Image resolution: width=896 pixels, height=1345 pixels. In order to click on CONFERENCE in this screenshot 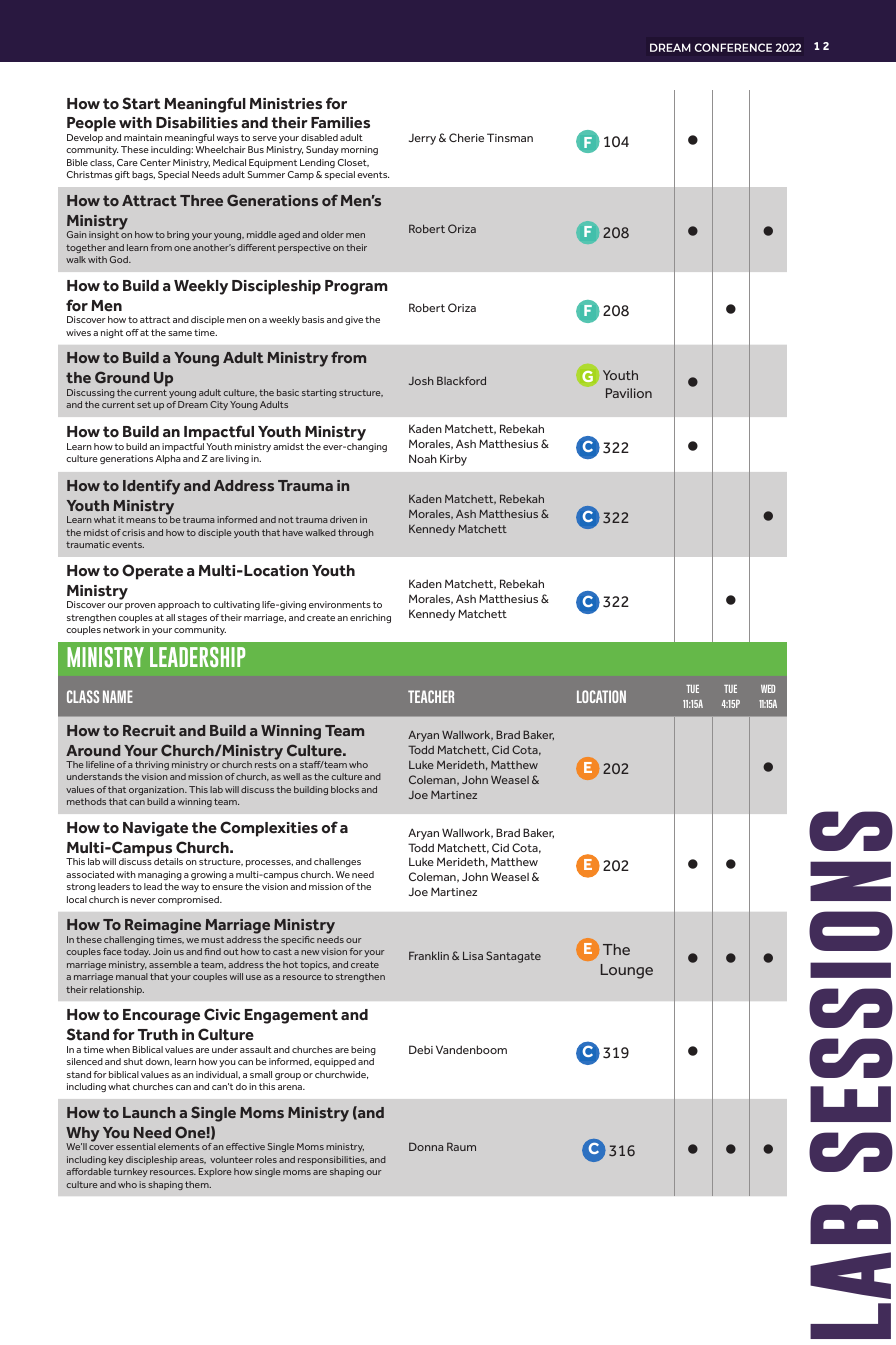, I will do `click(733, 47)`.
